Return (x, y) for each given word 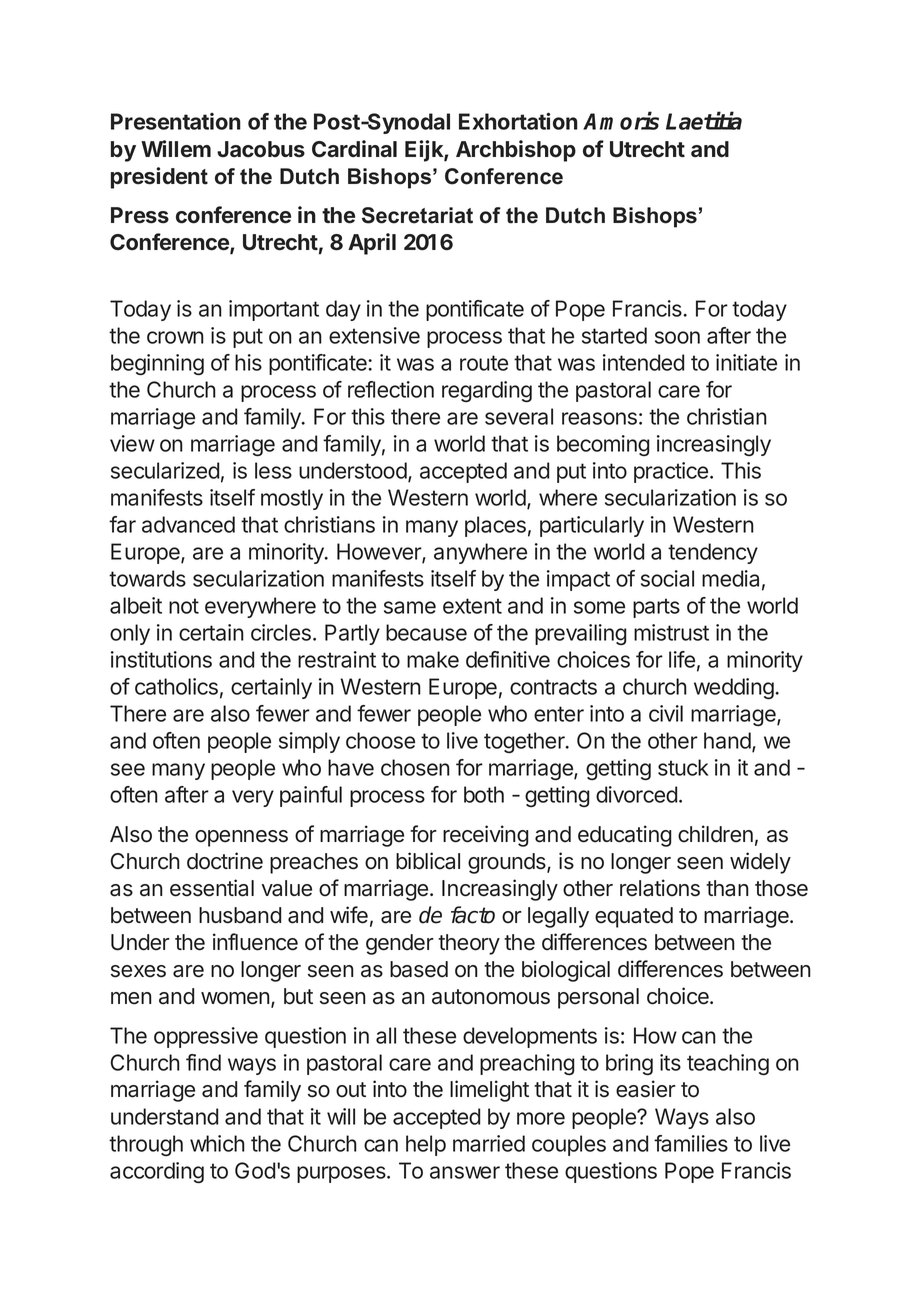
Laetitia (704, 121)
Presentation (176, 121)
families (691, 1143)
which (217, 1143)
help (426, 1145)
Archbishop (516, 151)
